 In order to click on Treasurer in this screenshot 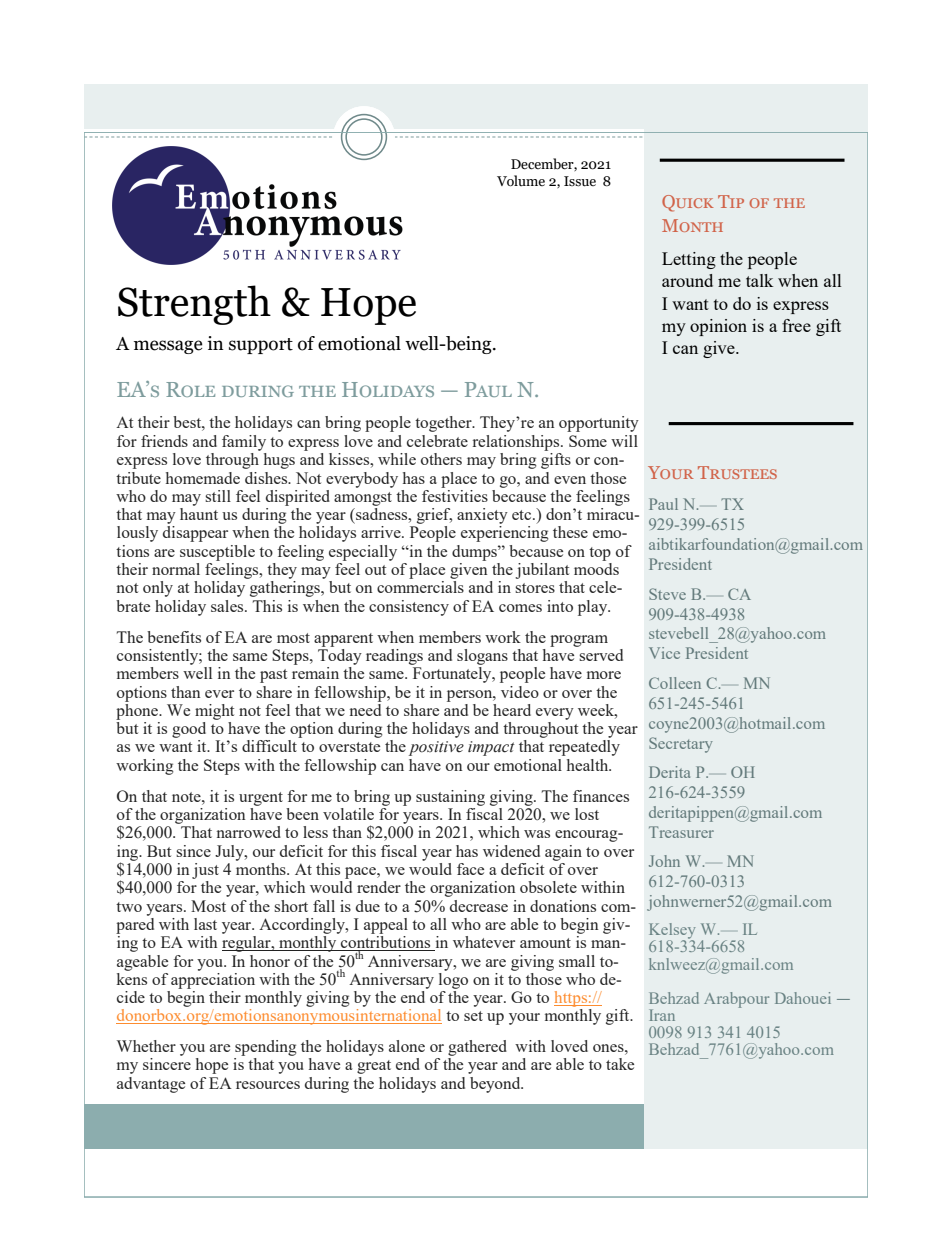, I will do `click(681, 832)`.
